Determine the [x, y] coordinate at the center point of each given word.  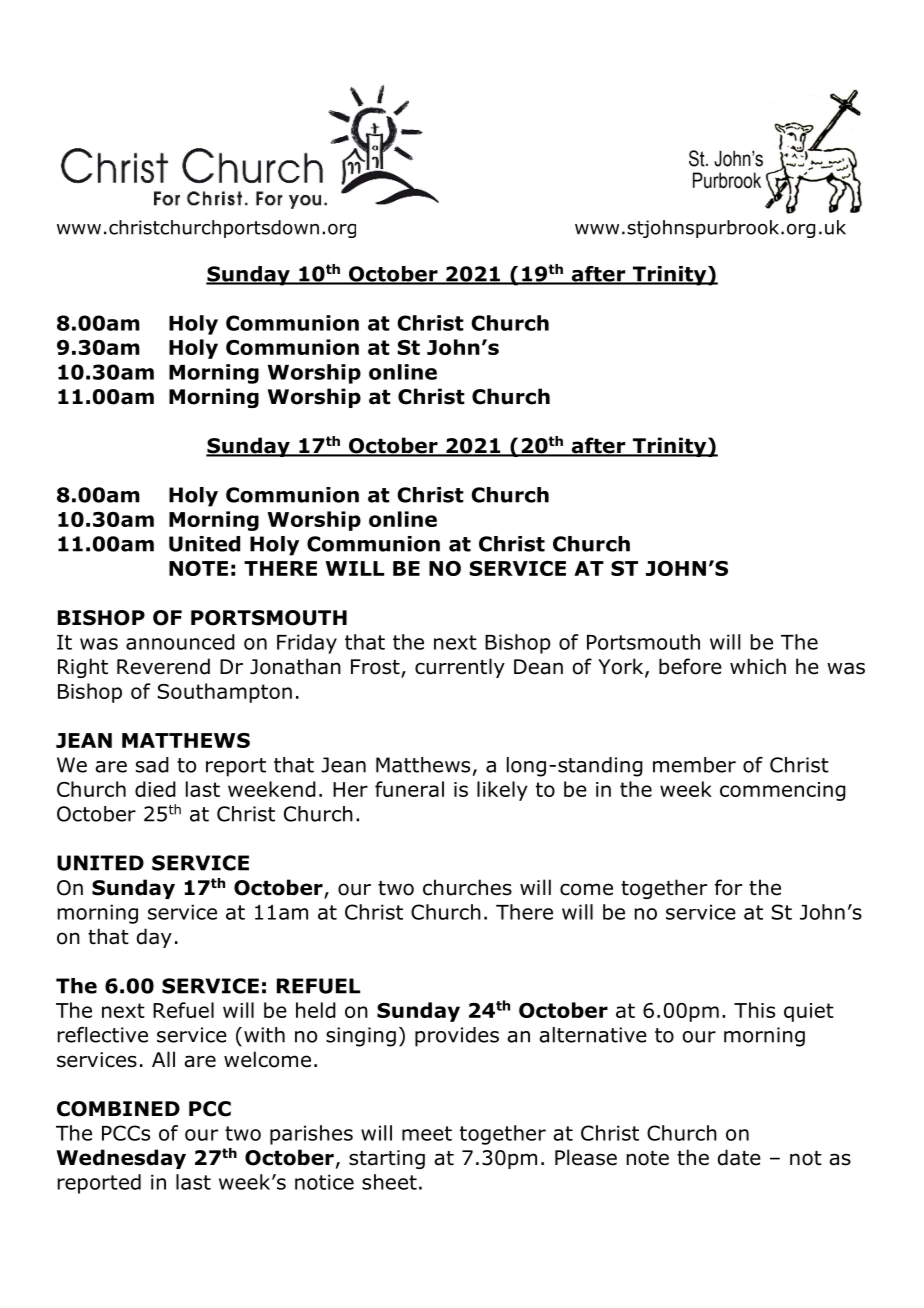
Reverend [163, 666]
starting [387, 1159]
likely [502, 791]
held [316, 1010]
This [754, 1010]
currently [460, 668]
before [690, 666]
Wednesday [121, 1159]
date [739, 1157]
